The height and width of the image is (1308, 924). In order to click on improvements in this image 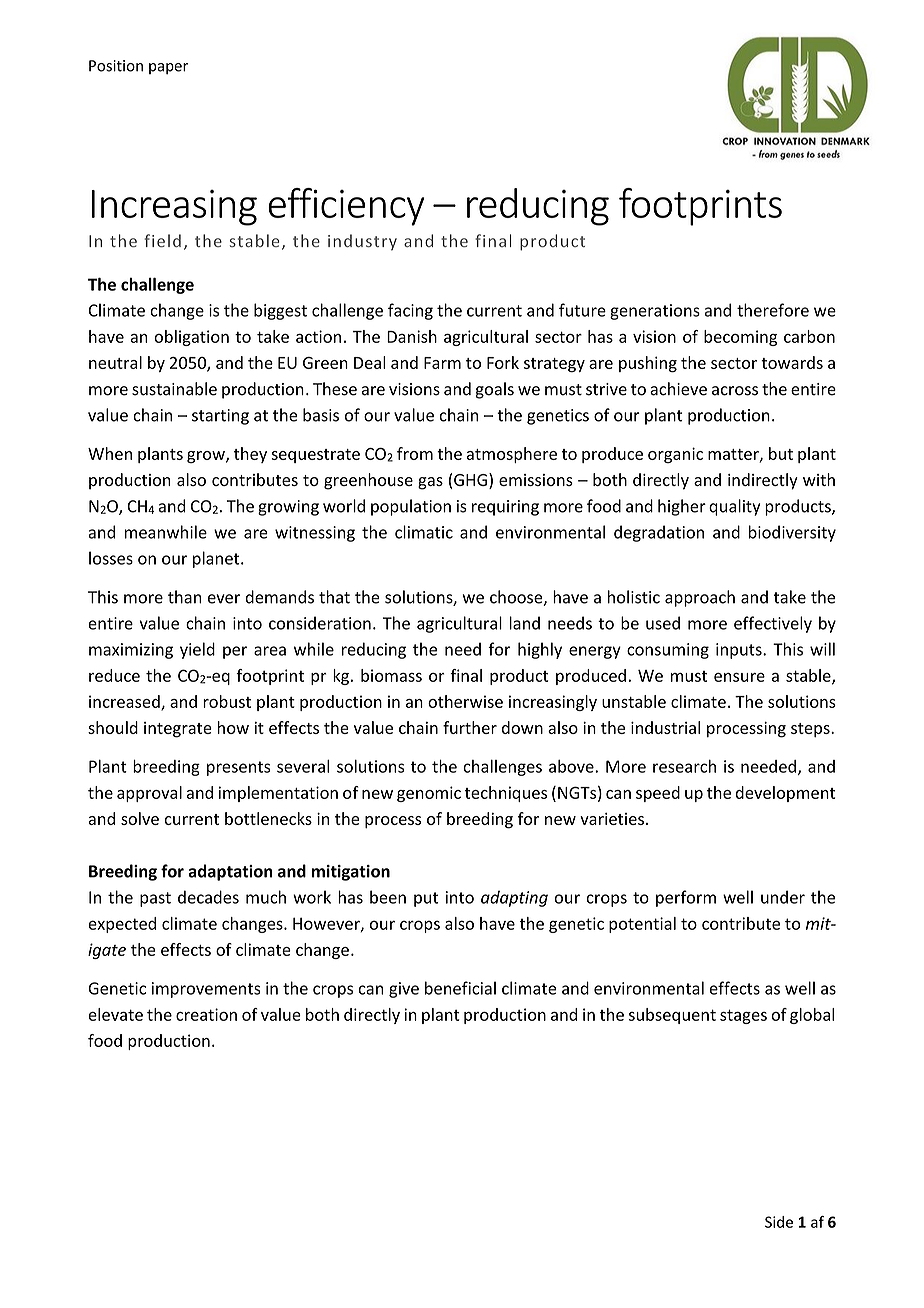, I will do `click(206, 990)`.
